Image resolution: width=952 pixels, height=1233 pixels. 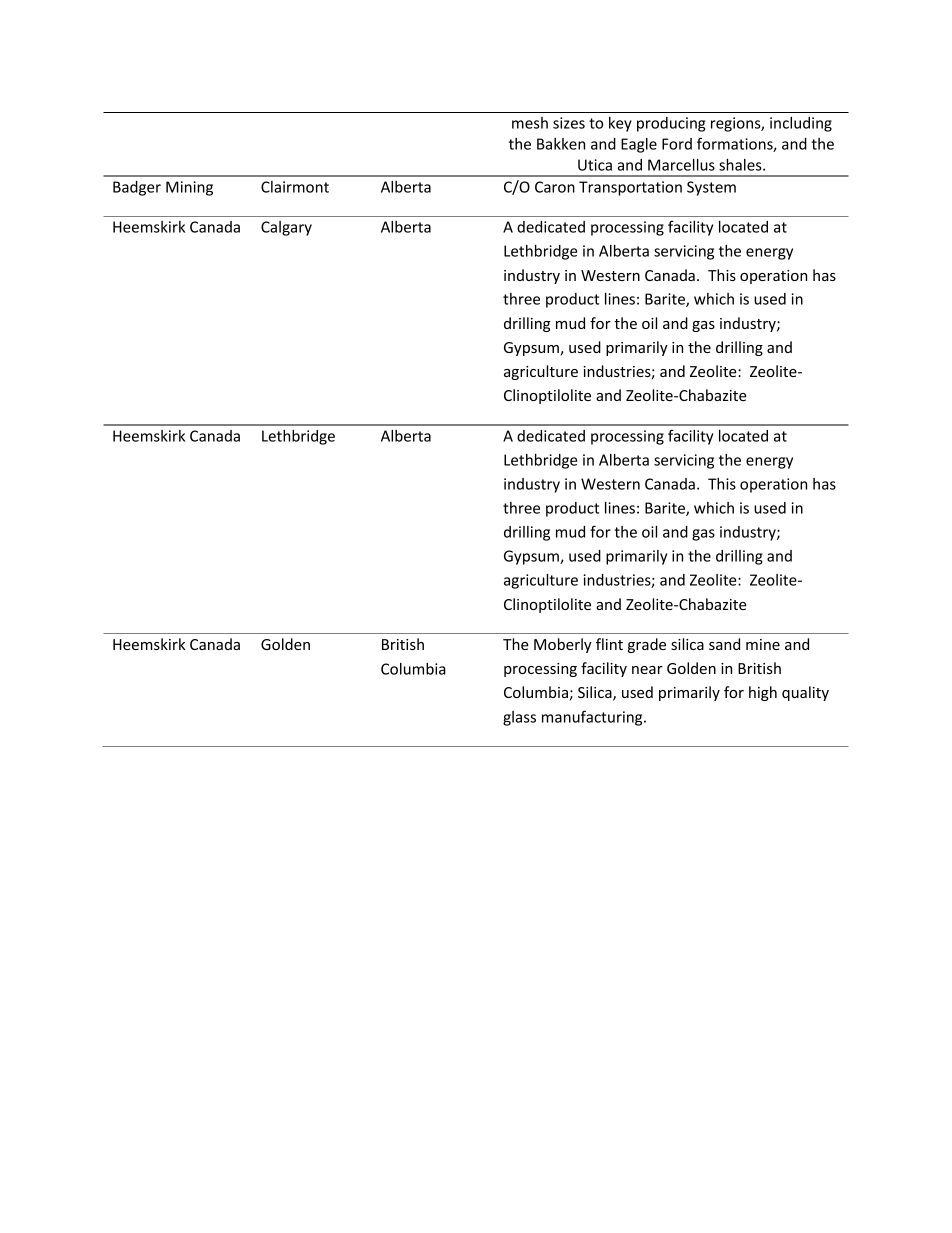 I want to click on shales, so click(x=741, y=165).
